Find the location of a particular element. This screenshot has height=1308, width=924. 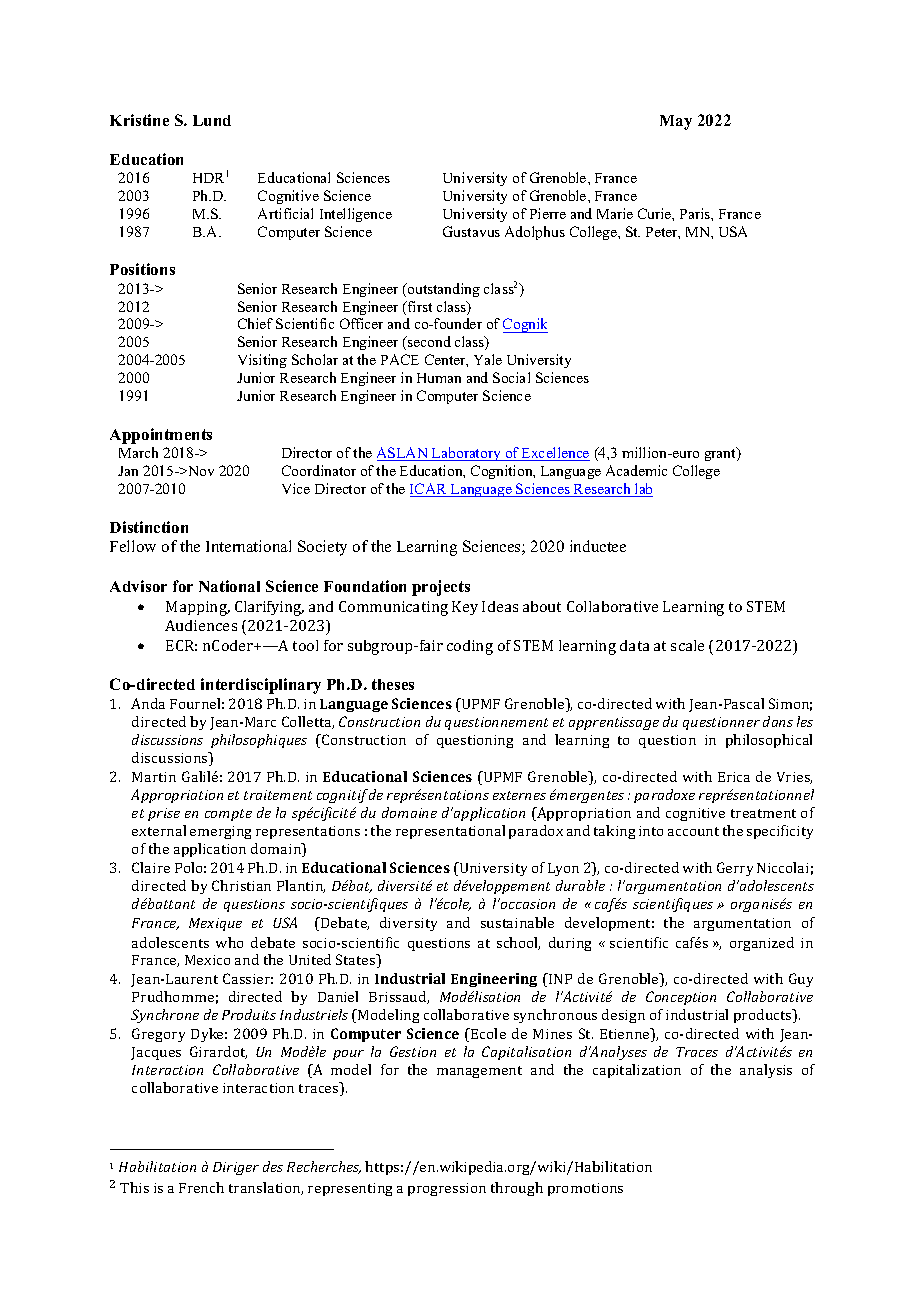

scale is located at coordinates (687, 645).
